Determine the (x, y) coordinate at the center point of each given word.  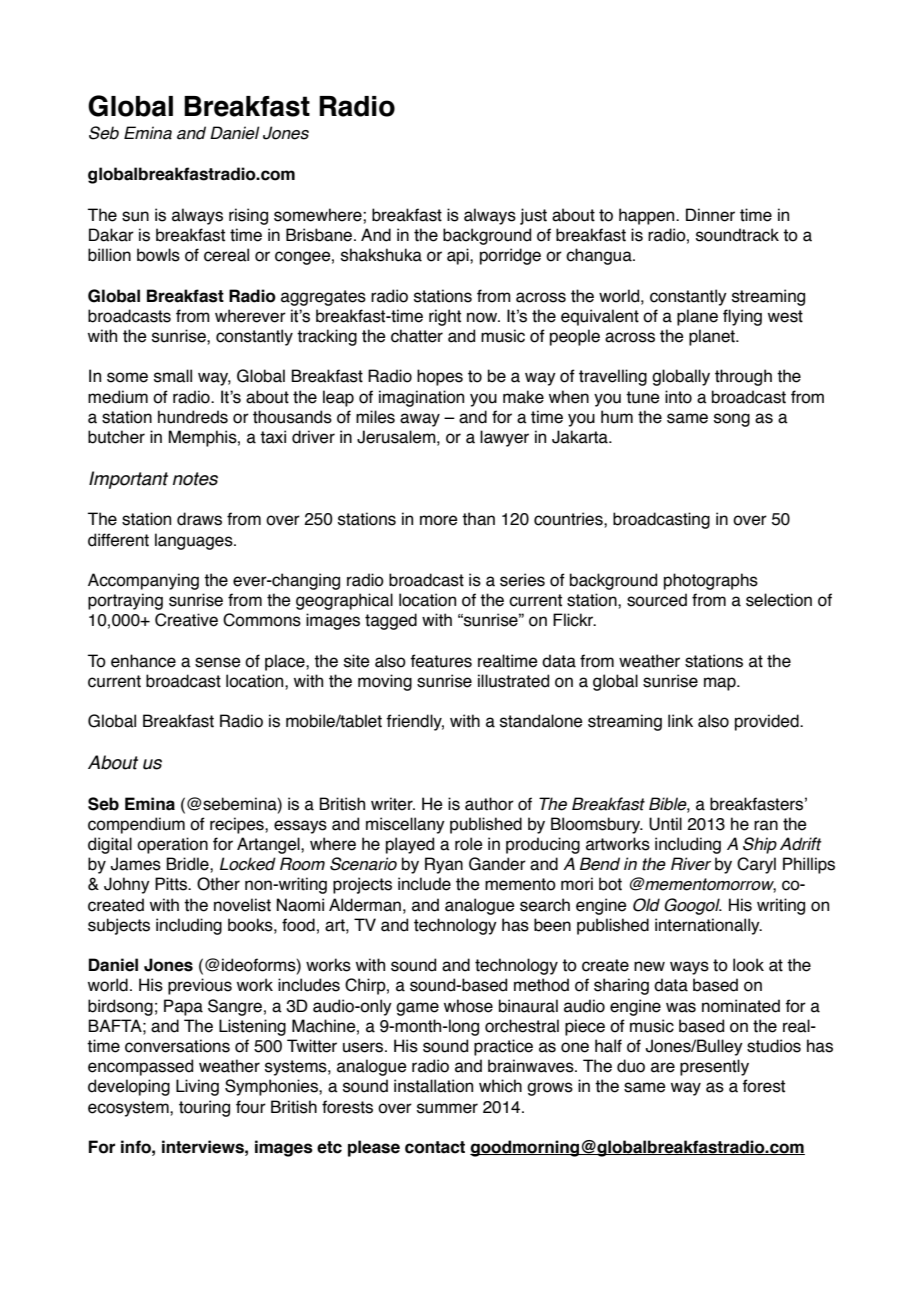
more (439, 520)
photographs (711, 581)
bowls (158, 255)
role (469, 844)
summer (447, 1108)
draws (199, 519)
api (459, 256)
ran (766, 825)
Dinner (710, 215)
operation (172, 845)
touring (204, 1108)
